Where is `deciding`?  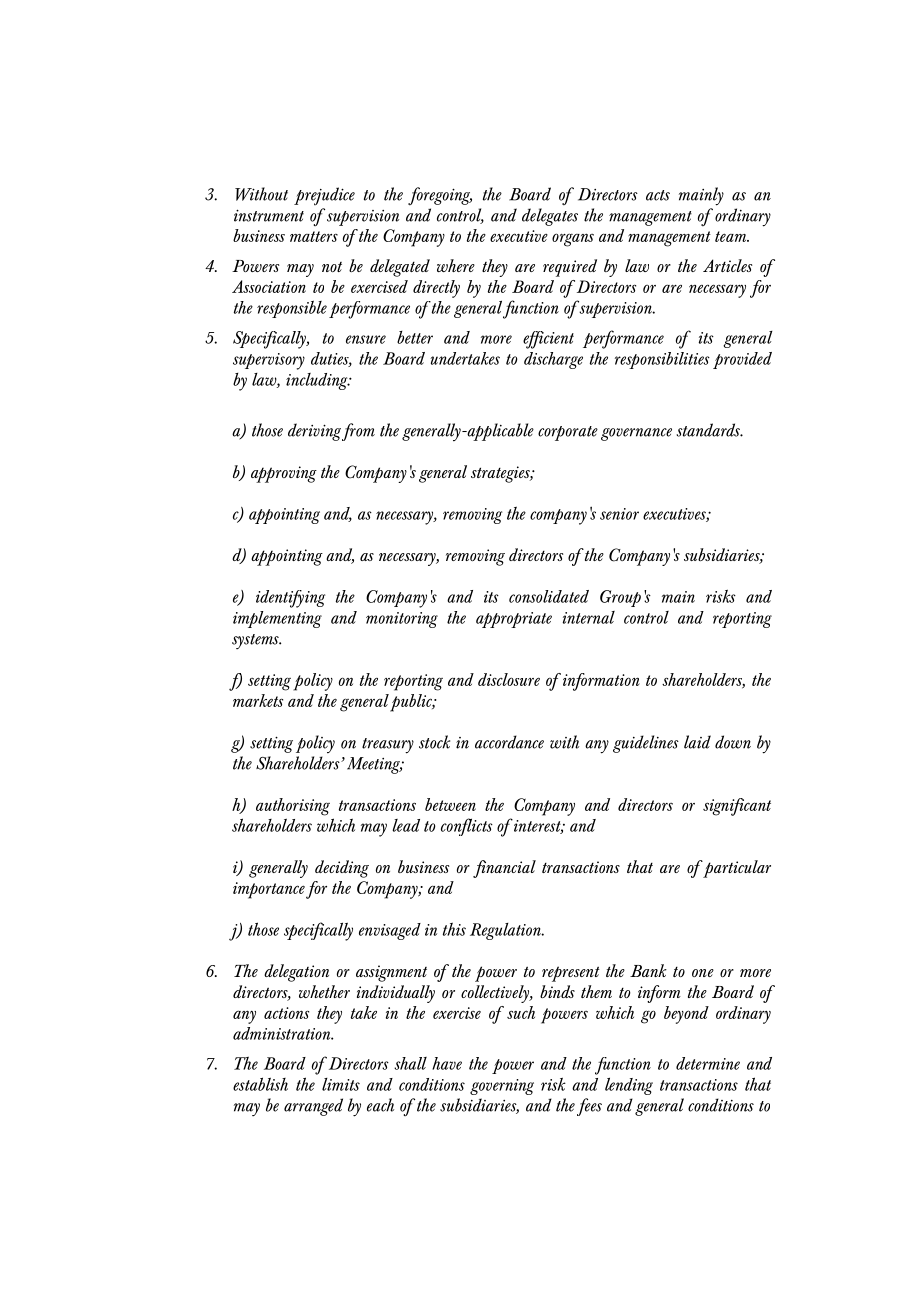
deciding is located at coordinates (342, 869).
